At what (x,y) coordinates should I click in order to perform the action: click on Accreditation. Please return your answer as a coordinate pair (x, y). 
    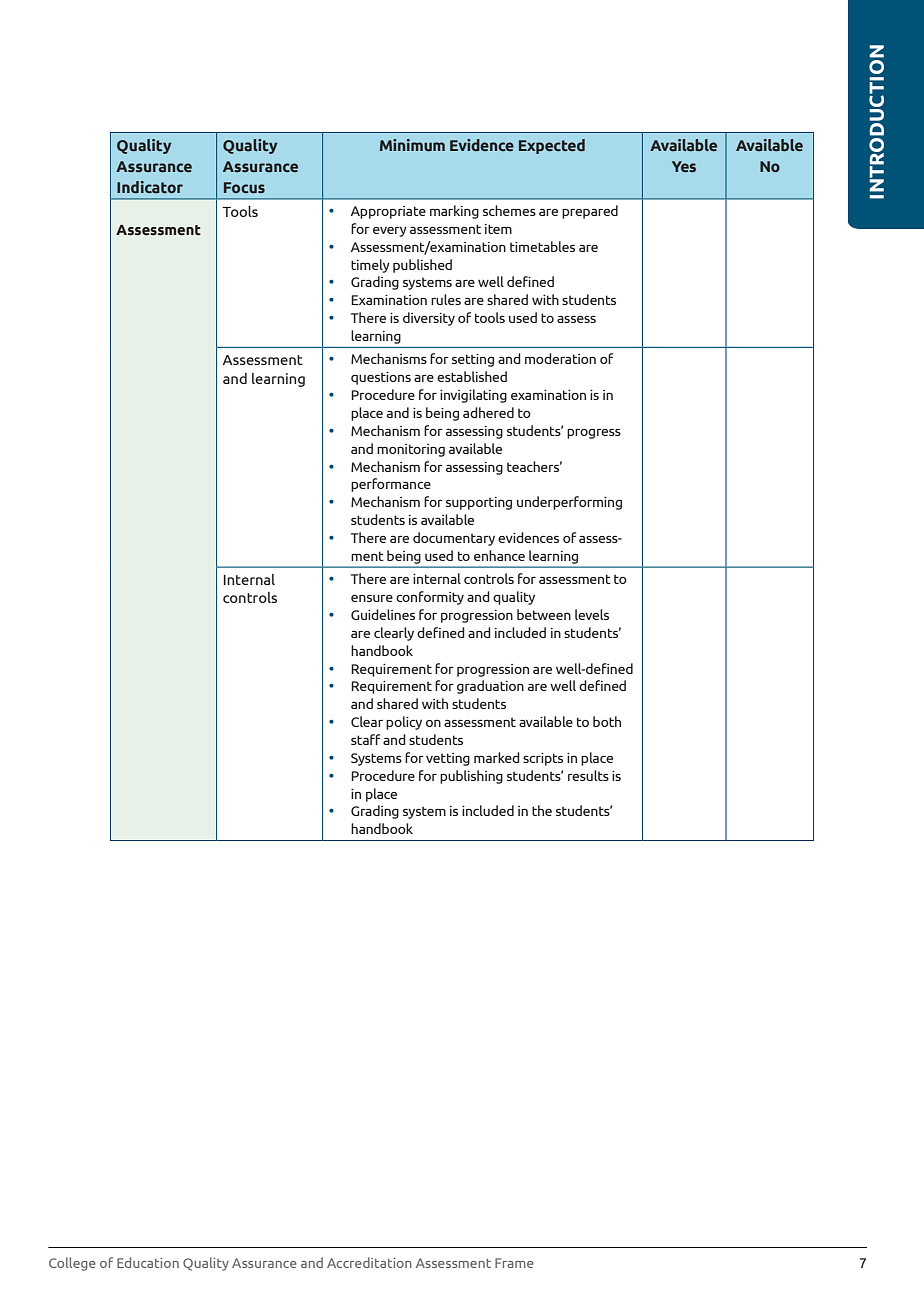
    Looking at the image, I should click on (369, 1262).
